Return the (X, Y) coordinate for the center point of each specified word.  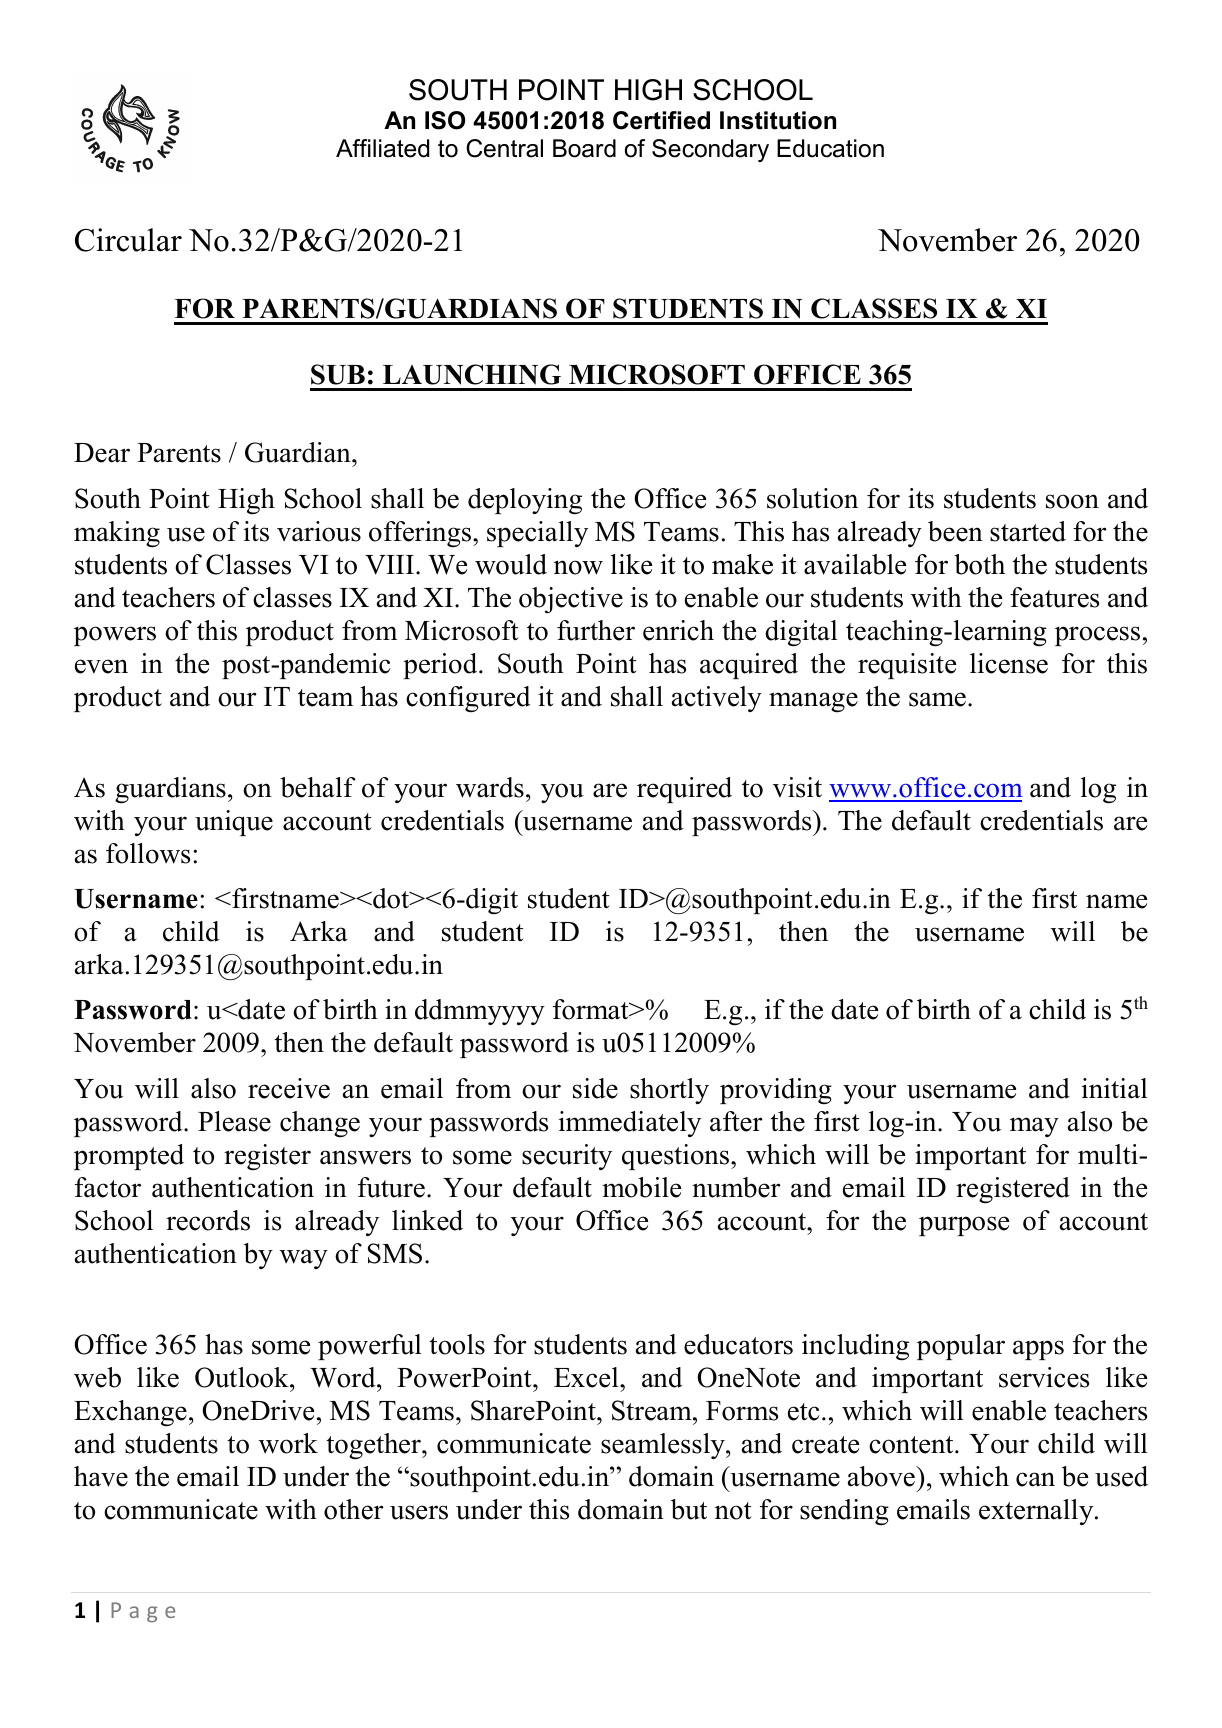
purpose (964, 1226)
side (595, 1088)
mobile (641, 1187)
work (288, 1443)
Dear (102, 453)
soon (1072, 501)
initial (1115, 1088)
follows (148, 853)
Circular (128, 240)
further (596, 630)
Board (584, 148)
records (208, 1220)
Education (830, 148)
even (101, 666)
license (1009, 663)
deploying (525, 501)
